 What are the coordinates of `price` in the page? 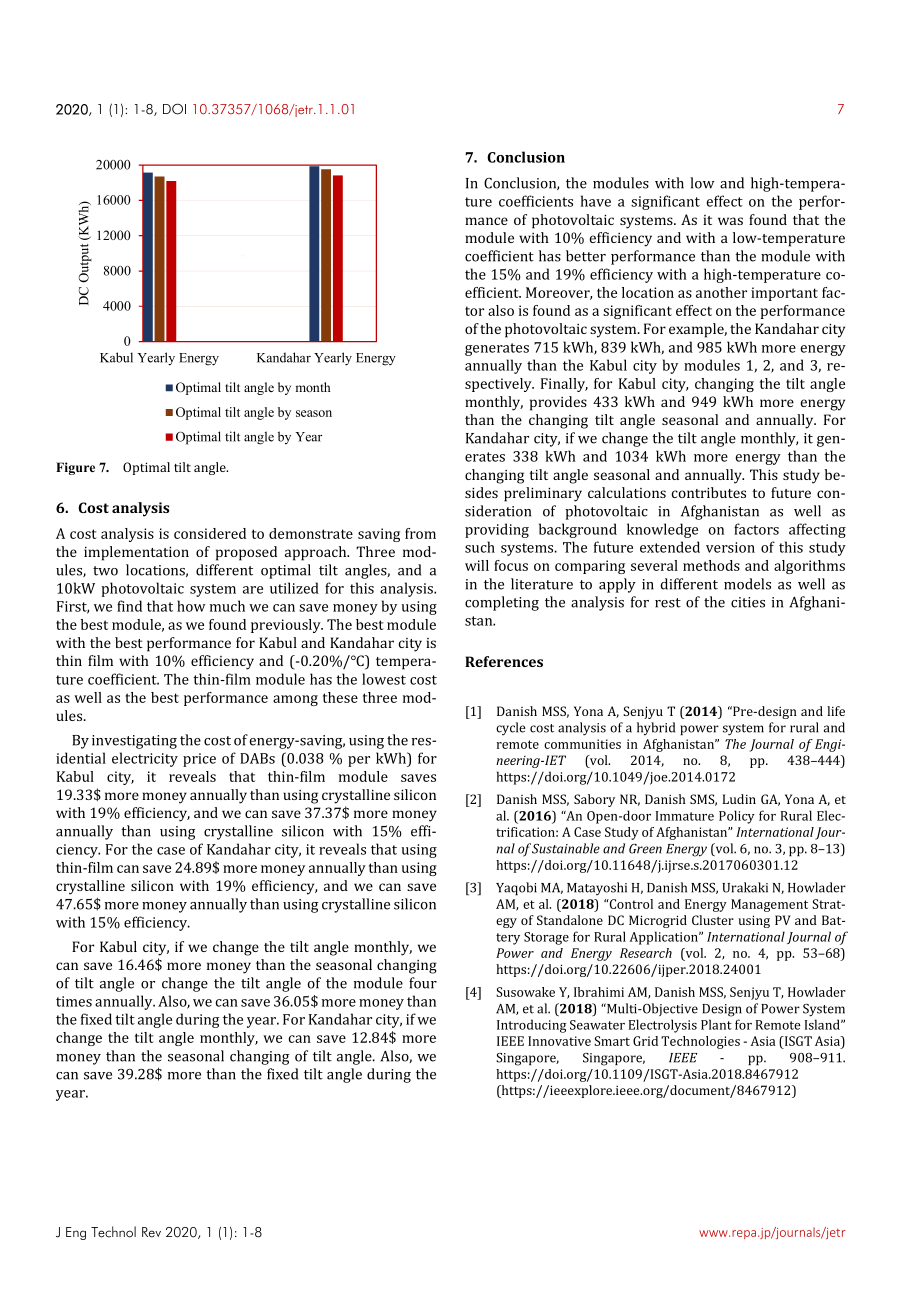 It's located at (199, 760).
